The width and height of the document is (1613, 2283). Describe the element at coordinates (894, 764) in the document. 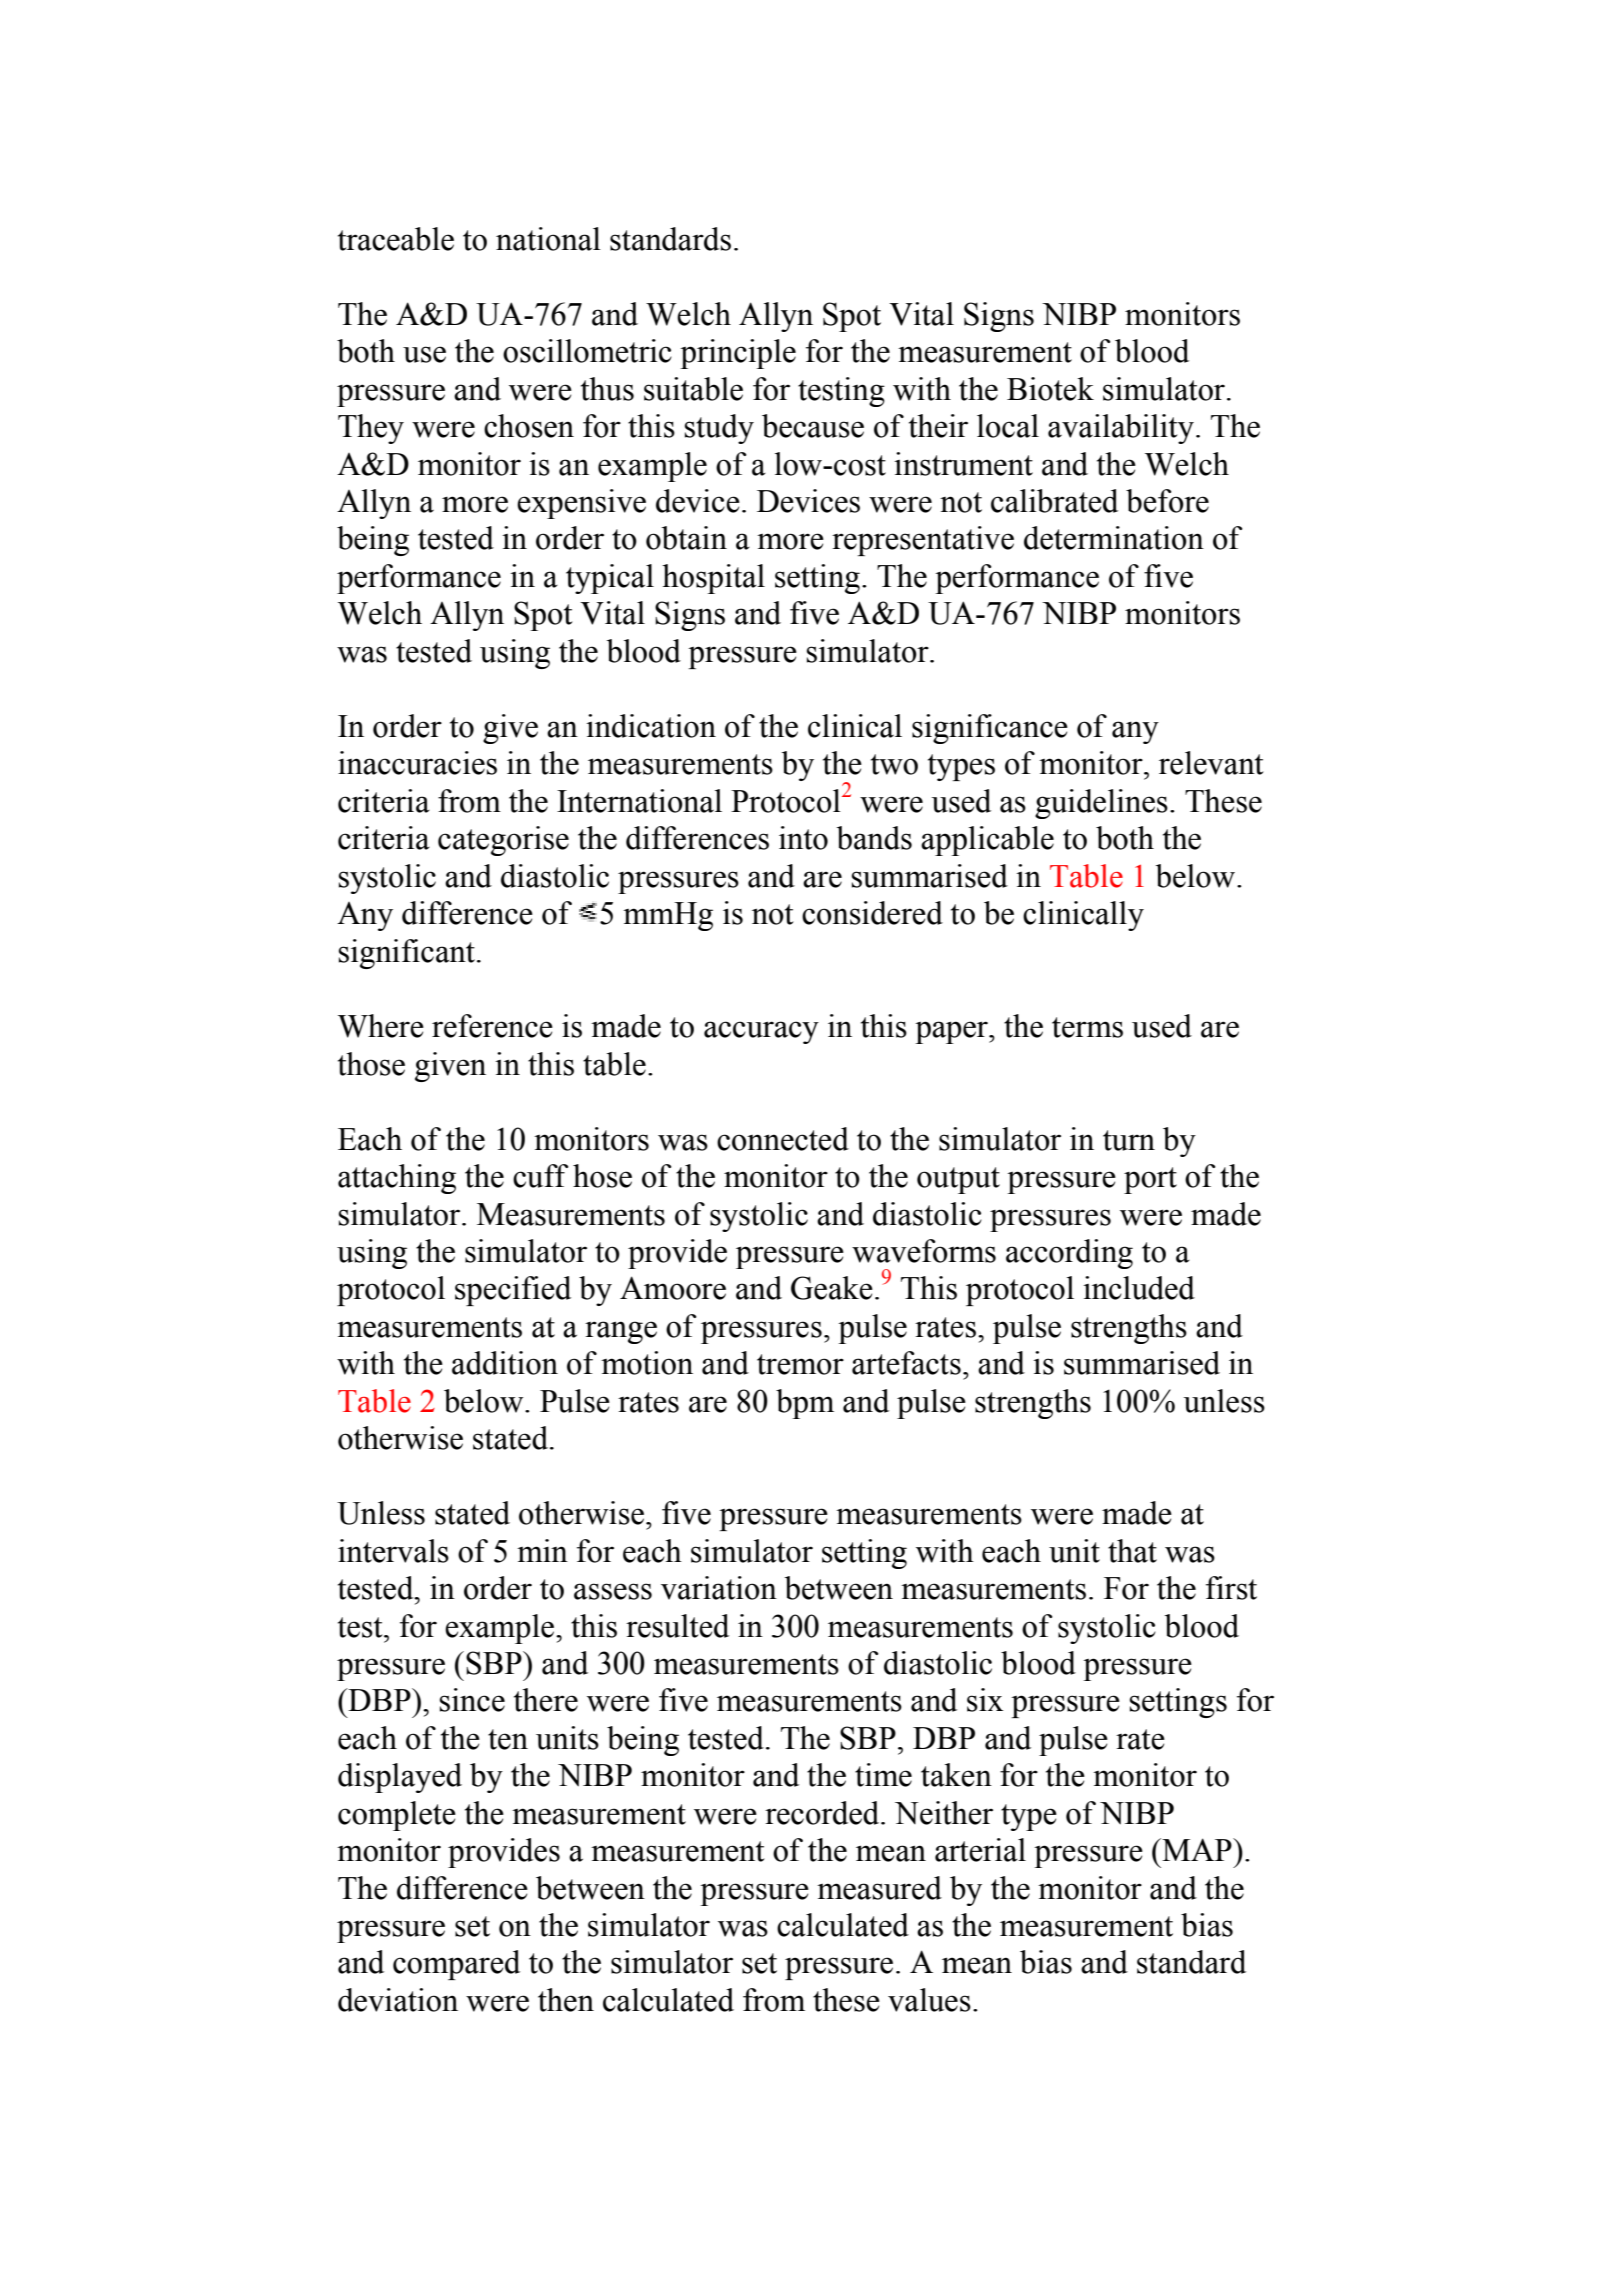

I see `two` at that location.
